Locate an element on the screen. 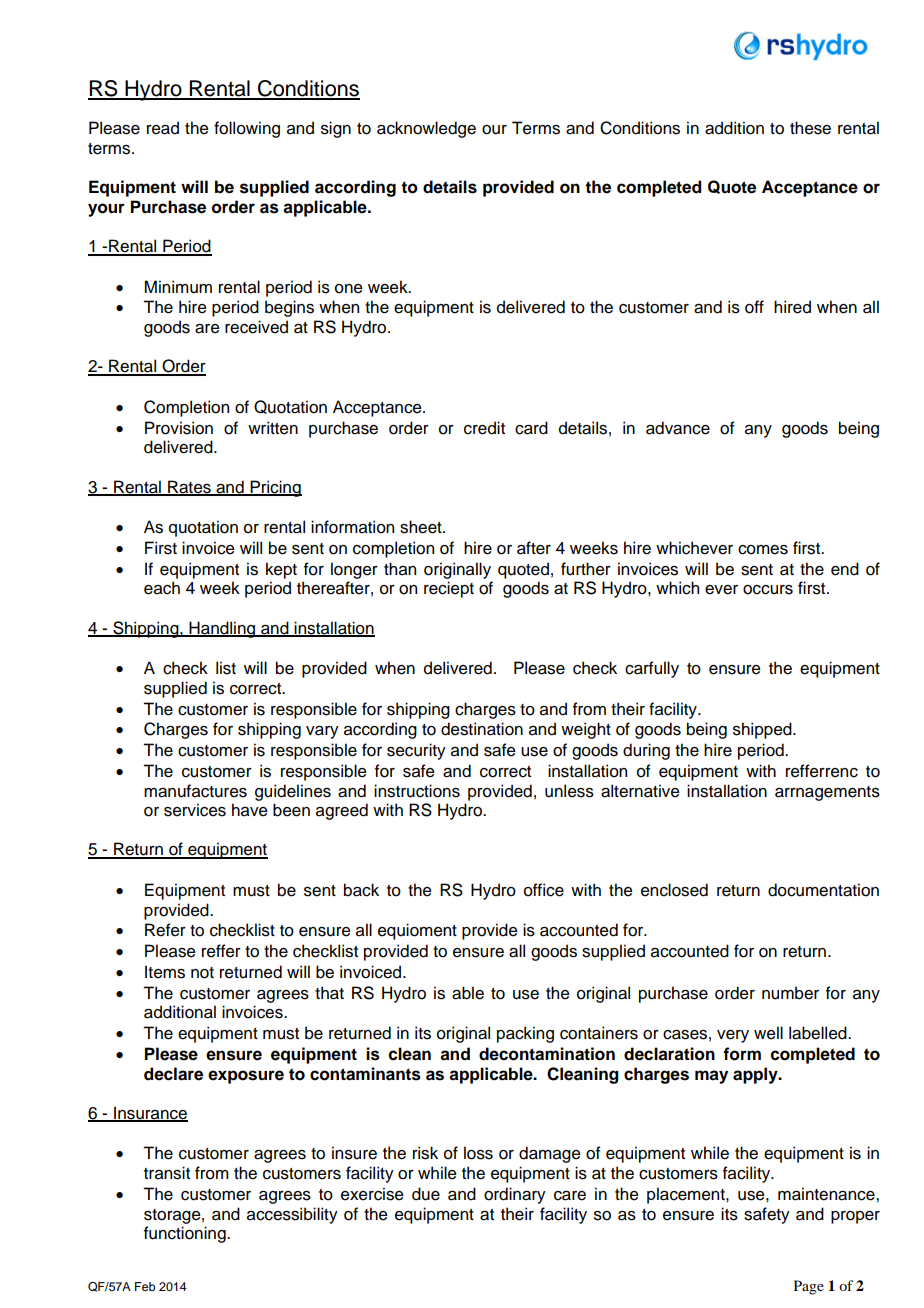 This screenshot has height=1308, width=924. functioning is located at coordinates (186, 1234).
